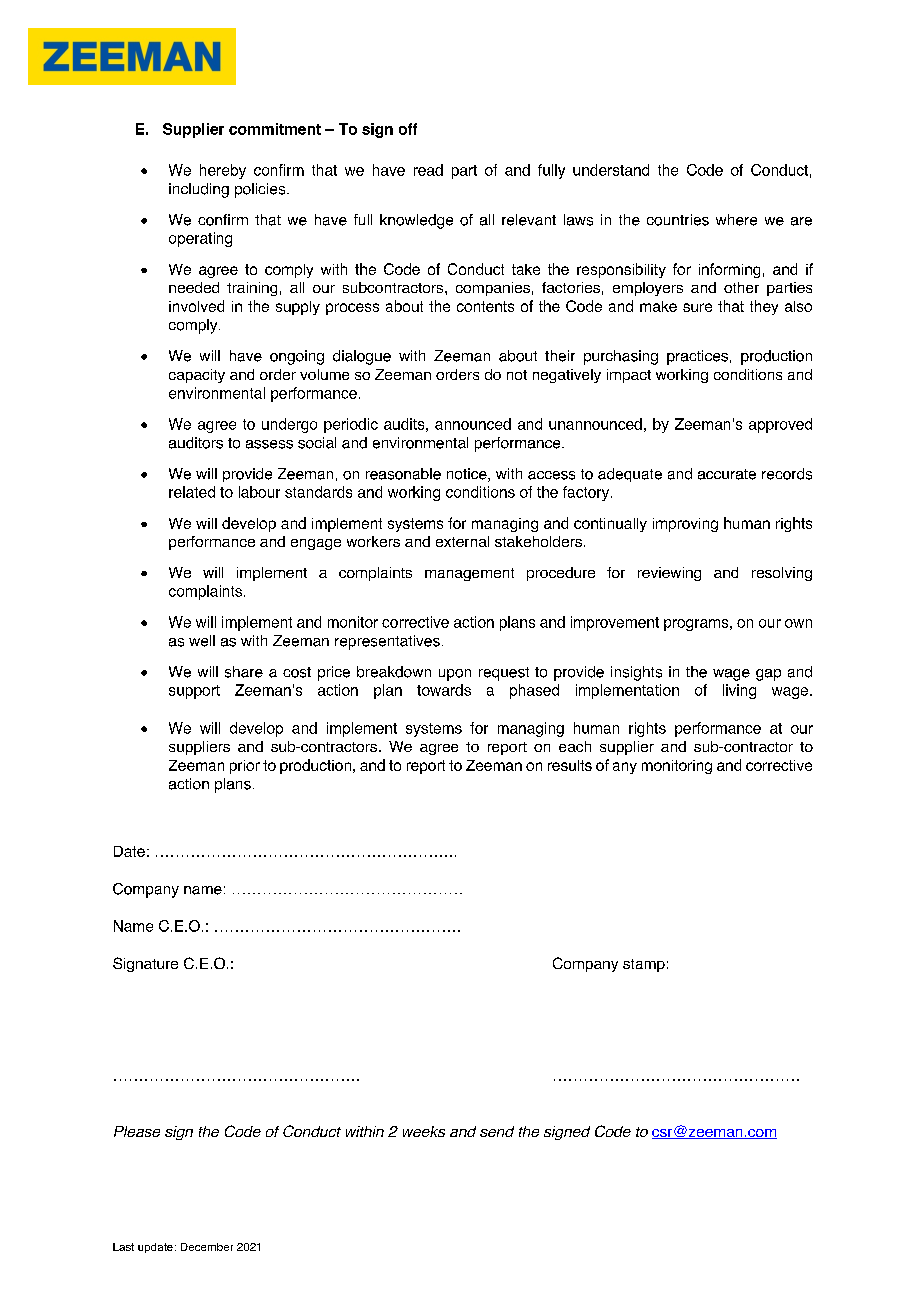 The image size is (924, 1308). Describe the element at coordinates (739, 691) in the document. I see `living` at that location.
